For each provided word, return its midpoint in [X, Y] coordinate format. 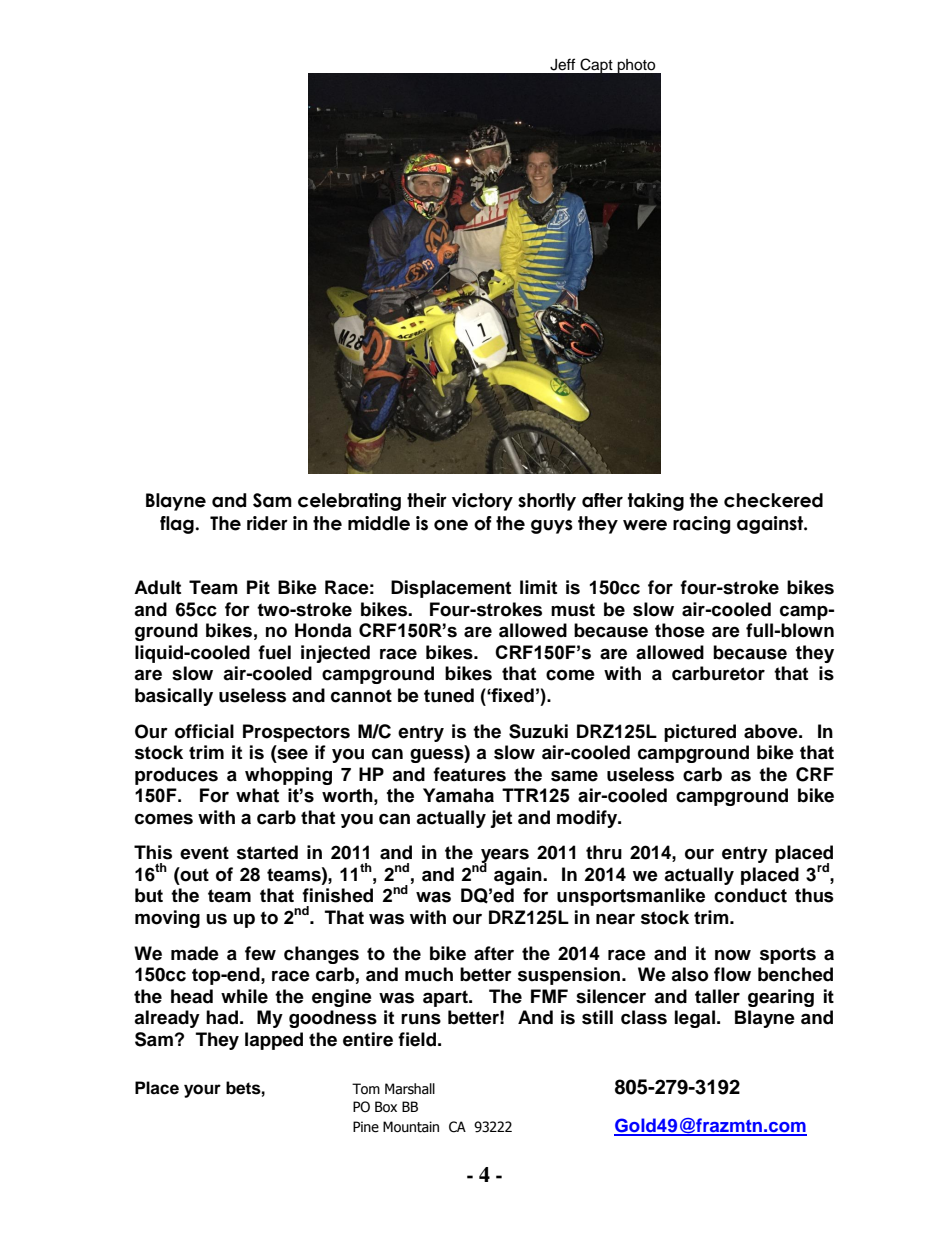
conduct [750, 895]
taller [717, 996]
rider [267, 523]
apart [446, 998]
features [469, 774]
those [680, 630]
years [505, 857]
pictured [700, 733]
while [244, 996]
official [204, 731]
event [204, 853]
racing [701, 525]
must [573, 610]
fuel [274, 652]
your [202, 1091]
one [451, 525]
